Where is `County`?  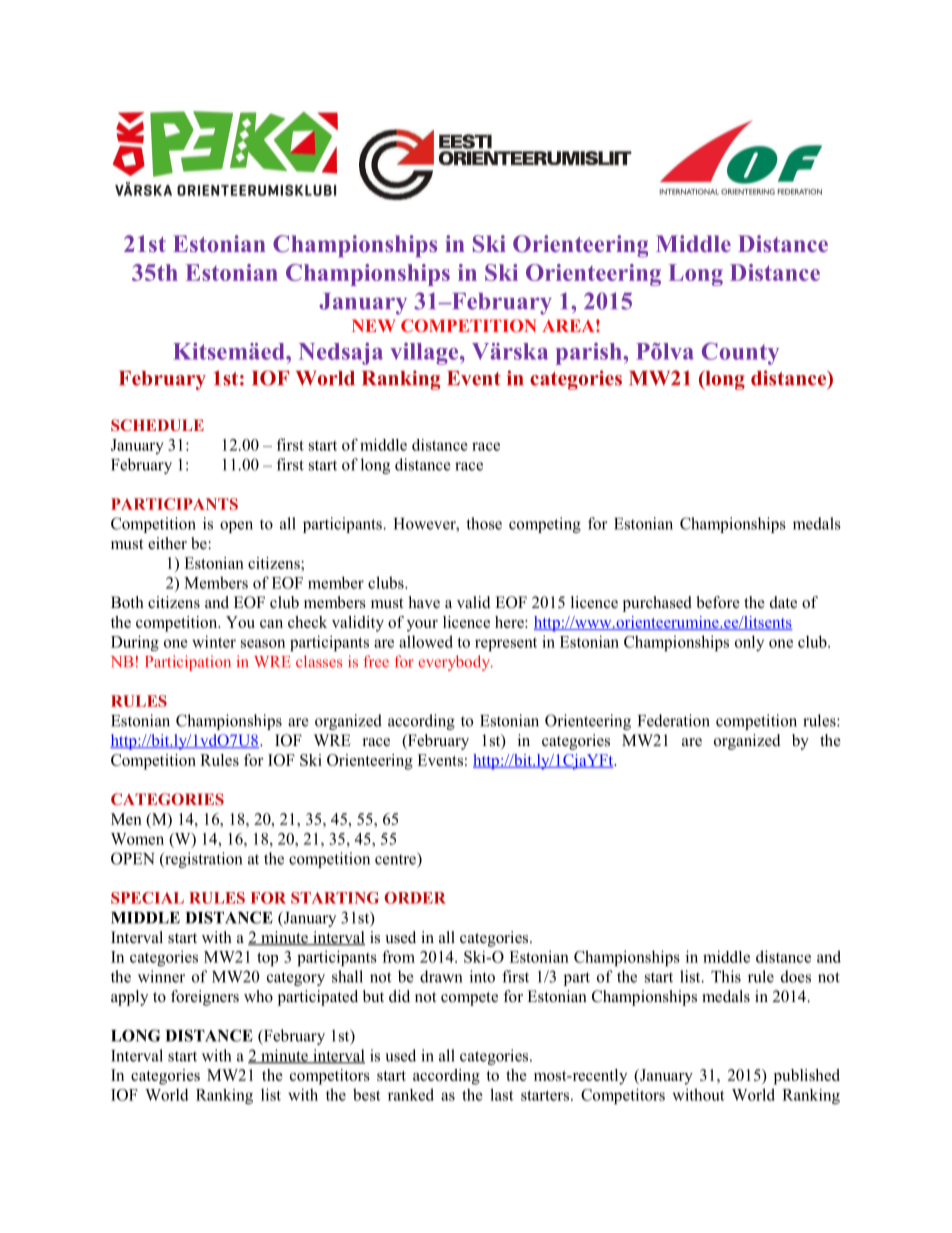 County is located at coordinates (740, 353).
